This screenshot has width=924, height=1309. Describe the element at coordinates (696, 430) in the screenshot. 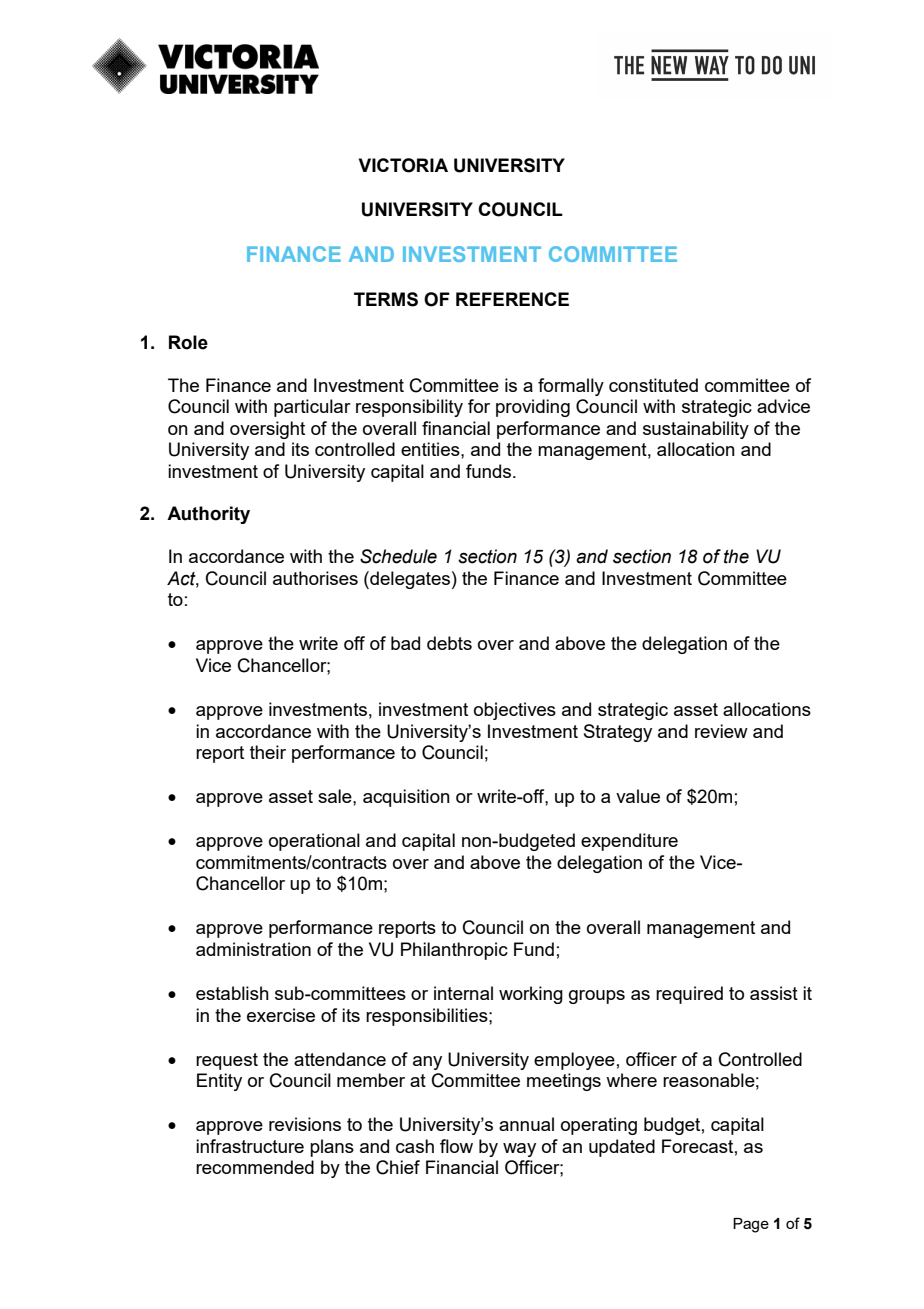

I see `sustainability` at that location.
